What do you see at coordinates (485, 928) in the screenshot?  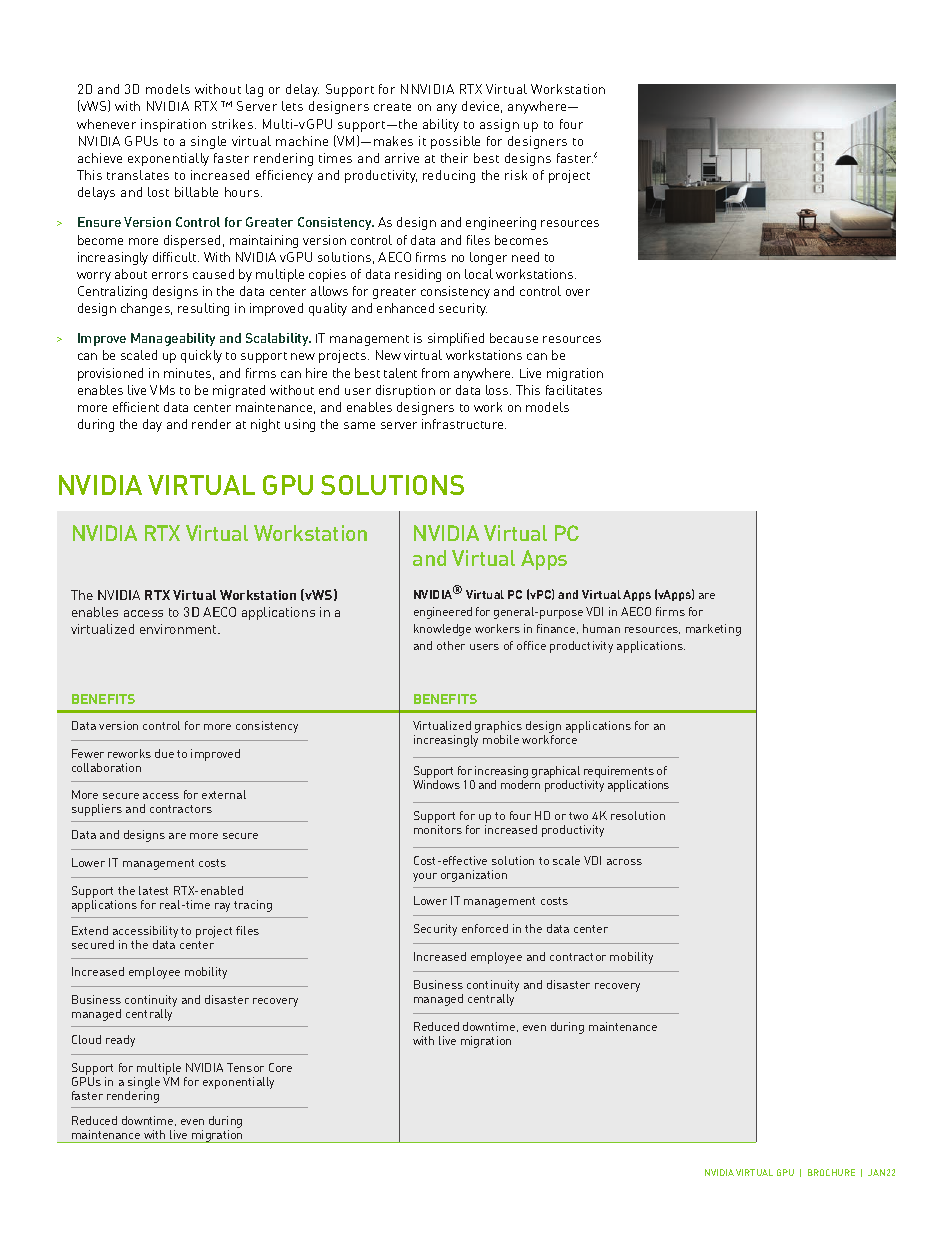 I see `enforced` at bounding box center [485, 928].
